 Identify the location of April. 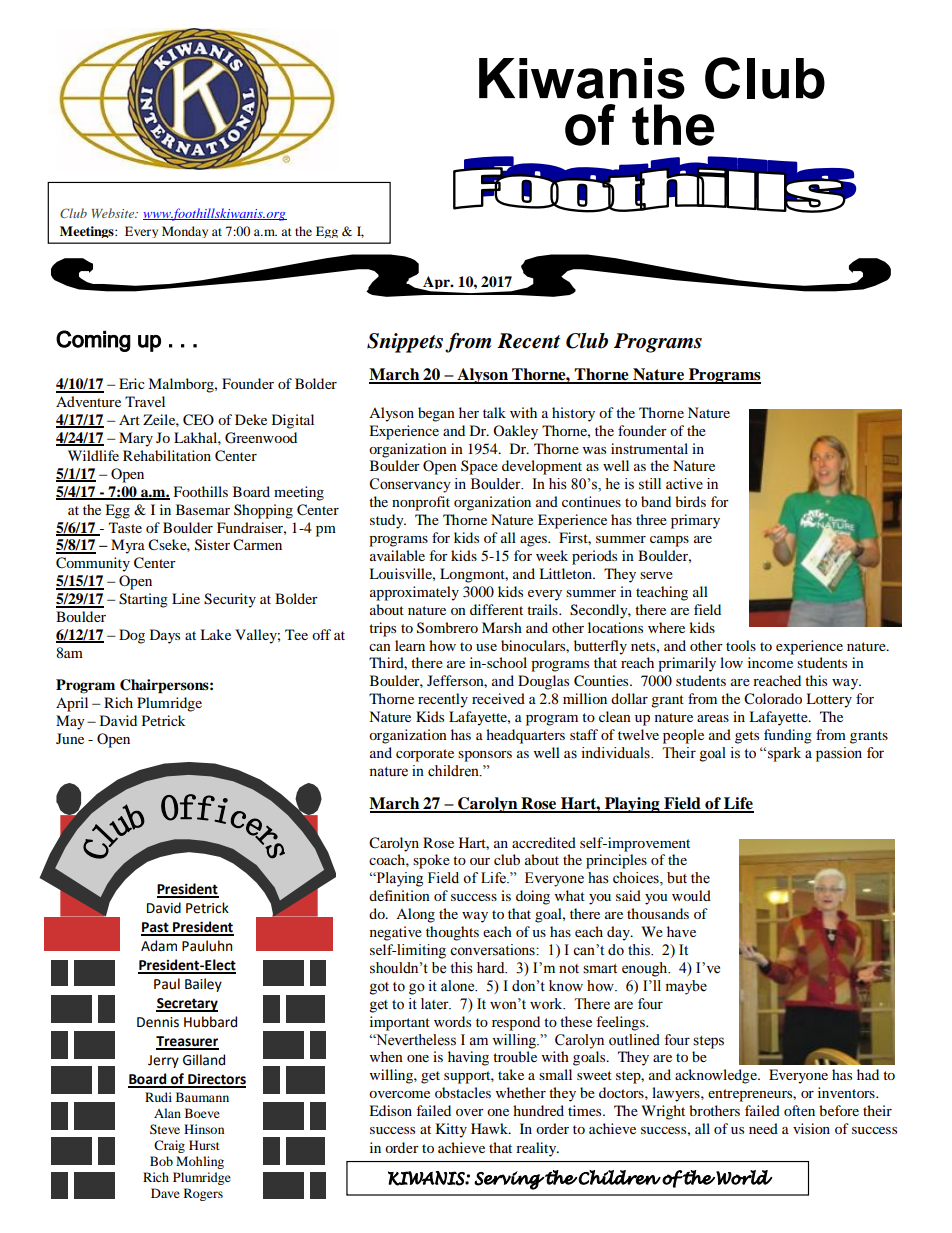
(72, 704).
